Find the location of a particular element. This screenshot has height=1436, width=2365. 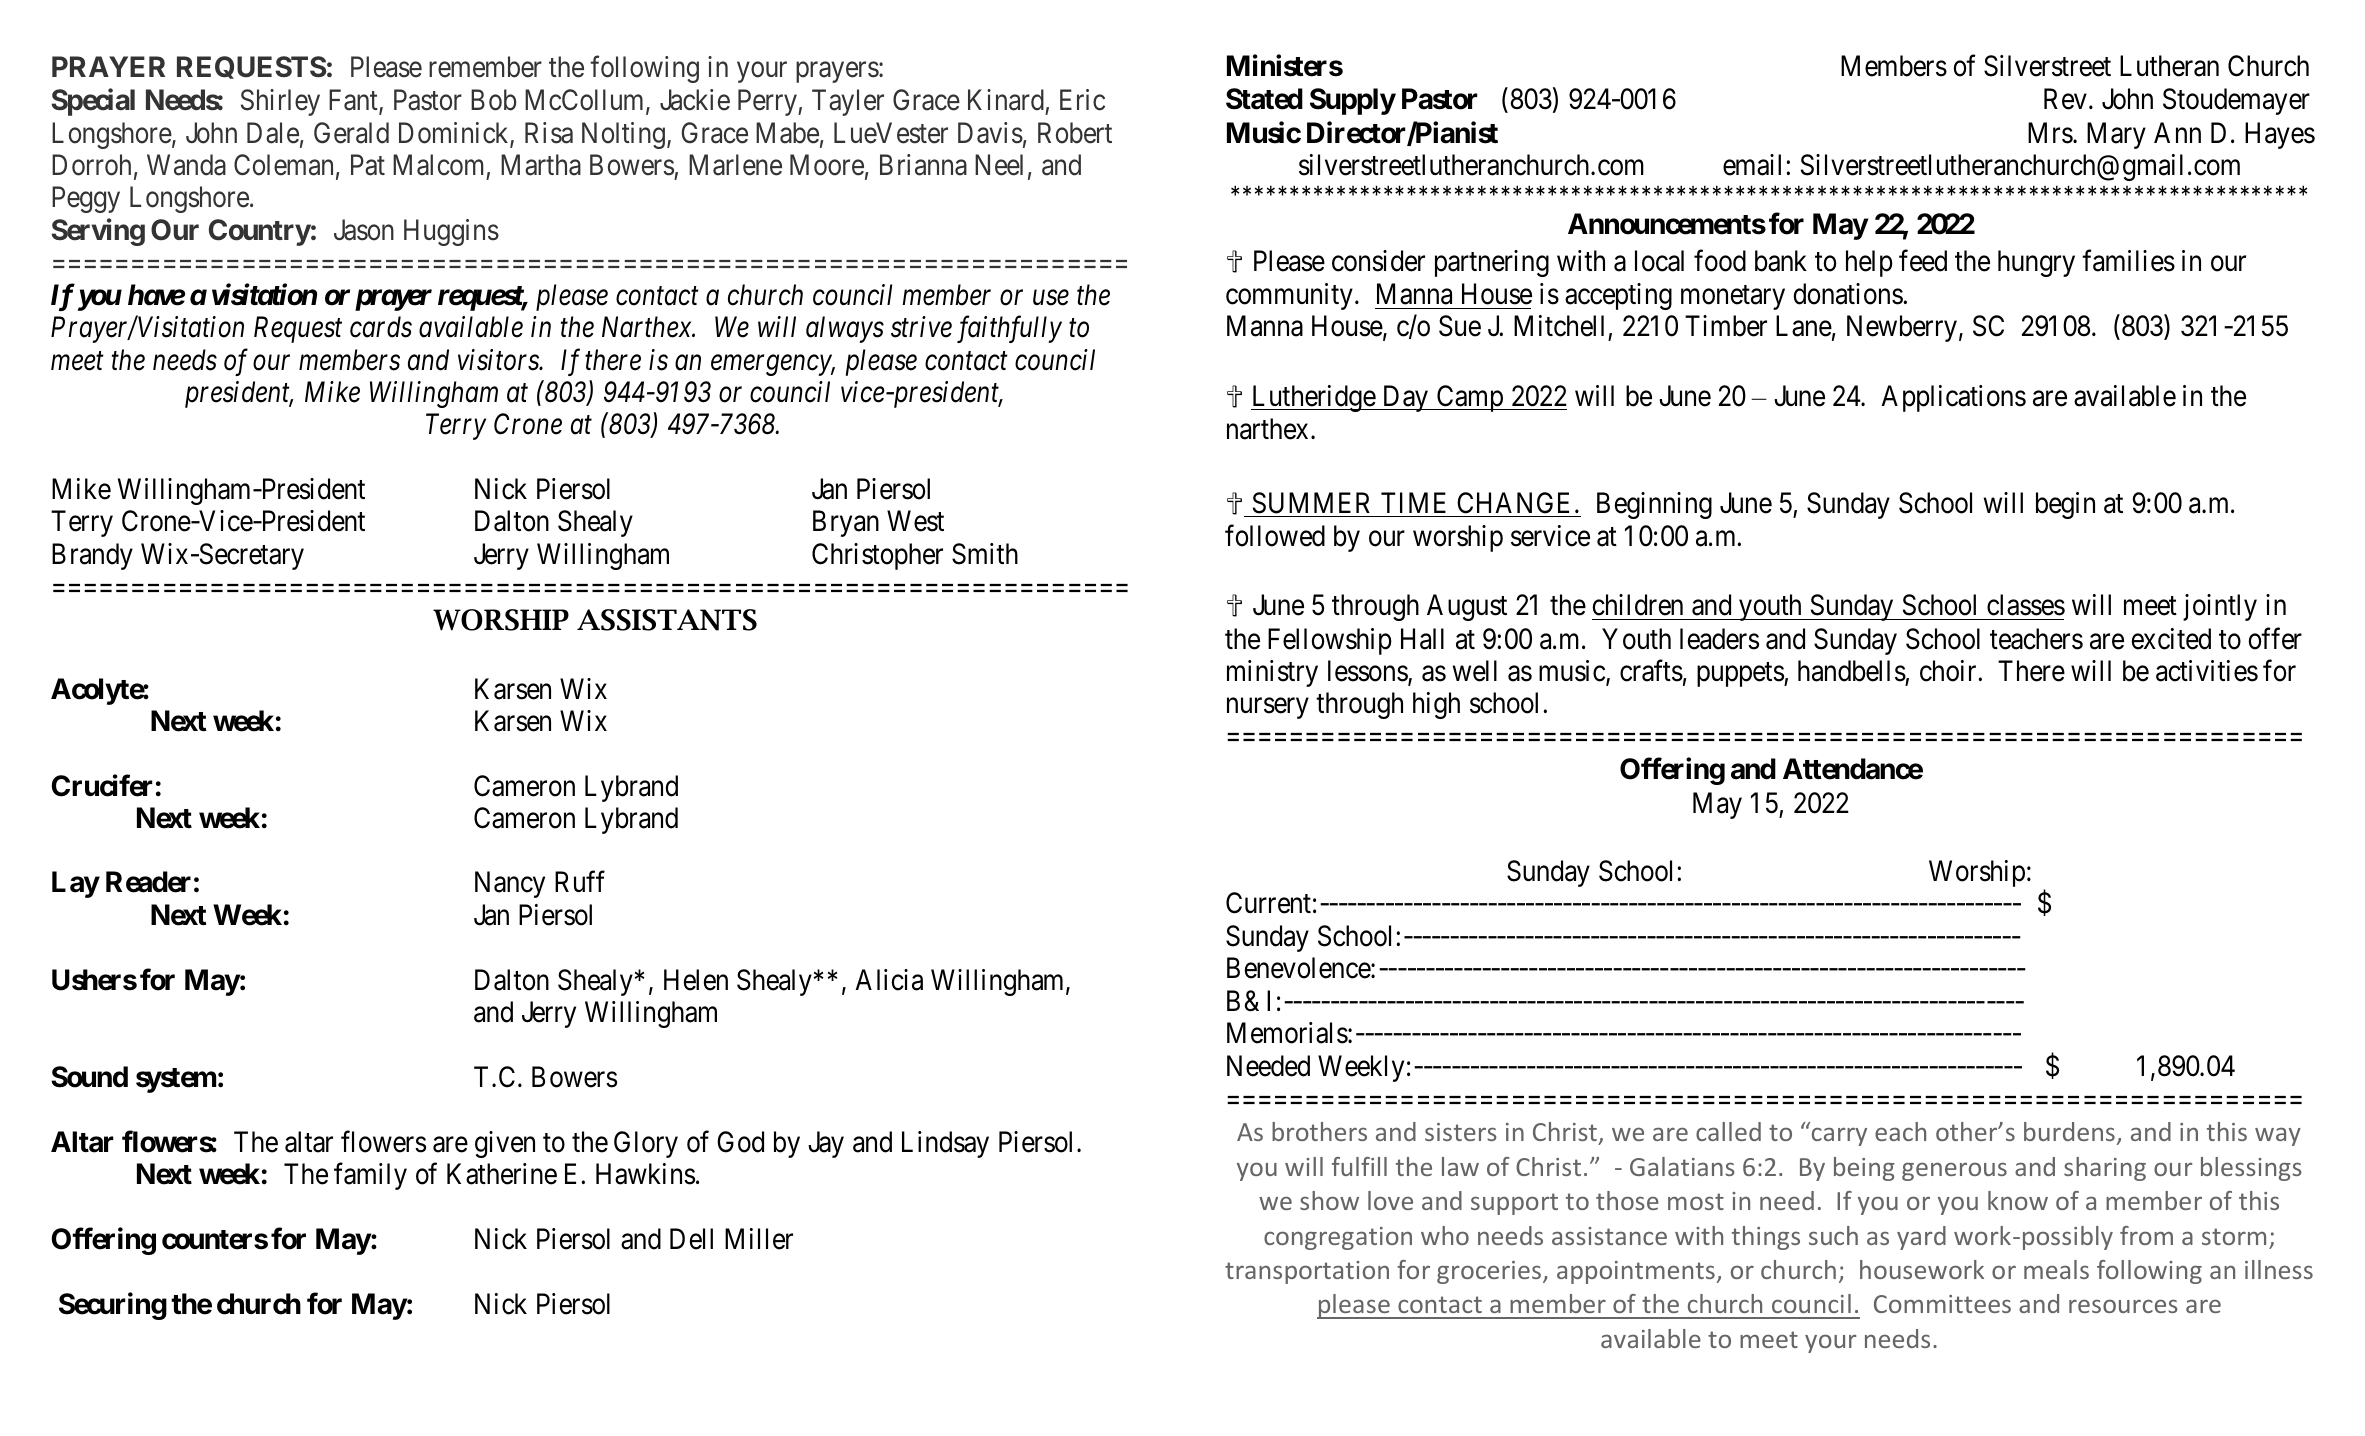

burdens is located at coordinates (2069, 1131).
